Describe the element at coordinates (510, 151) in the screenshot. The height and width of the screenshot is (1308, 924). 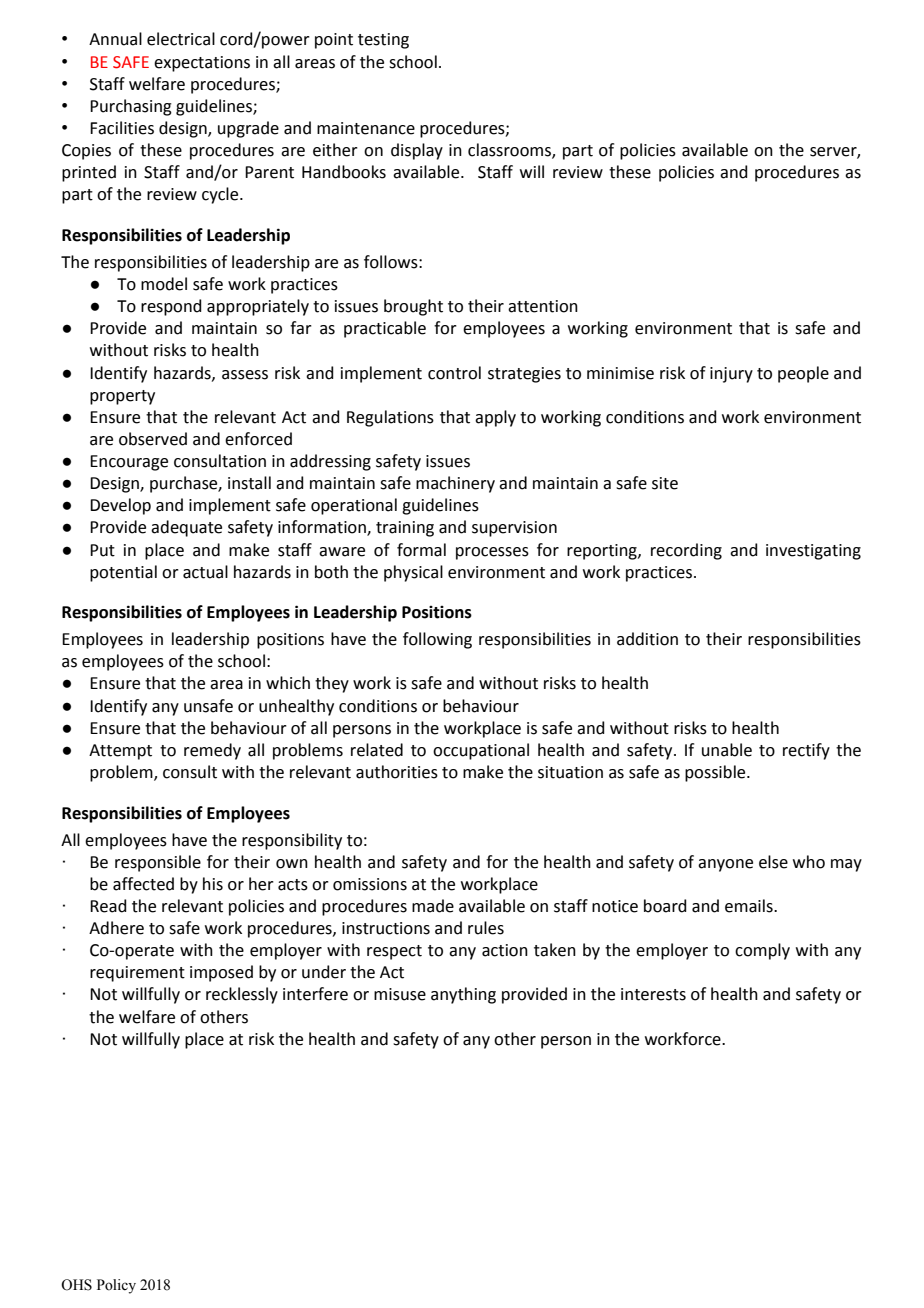
I see `classrooms` at that location.
